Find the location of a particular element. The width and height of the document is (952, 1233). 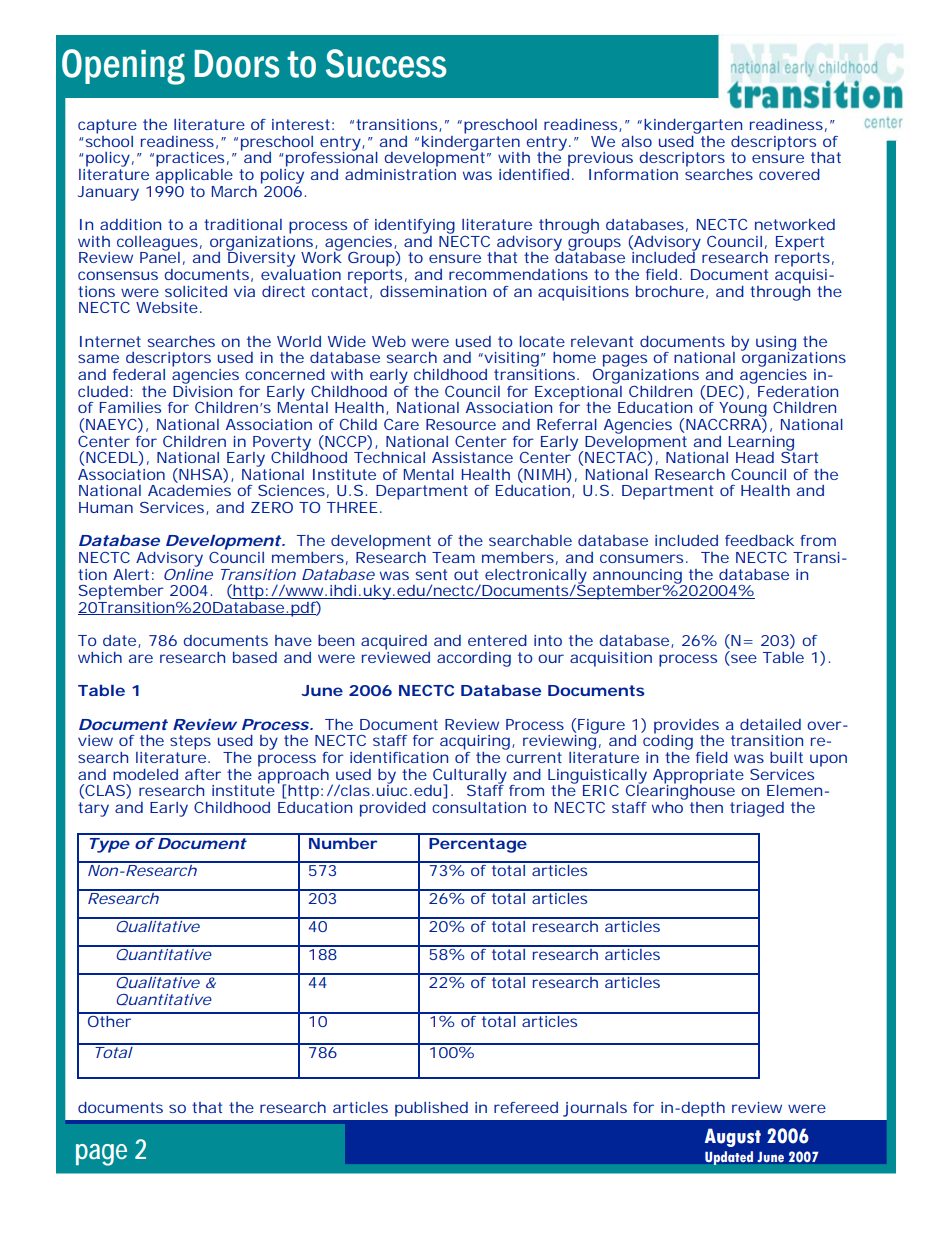

published is located at coordinates (431, 1109).
